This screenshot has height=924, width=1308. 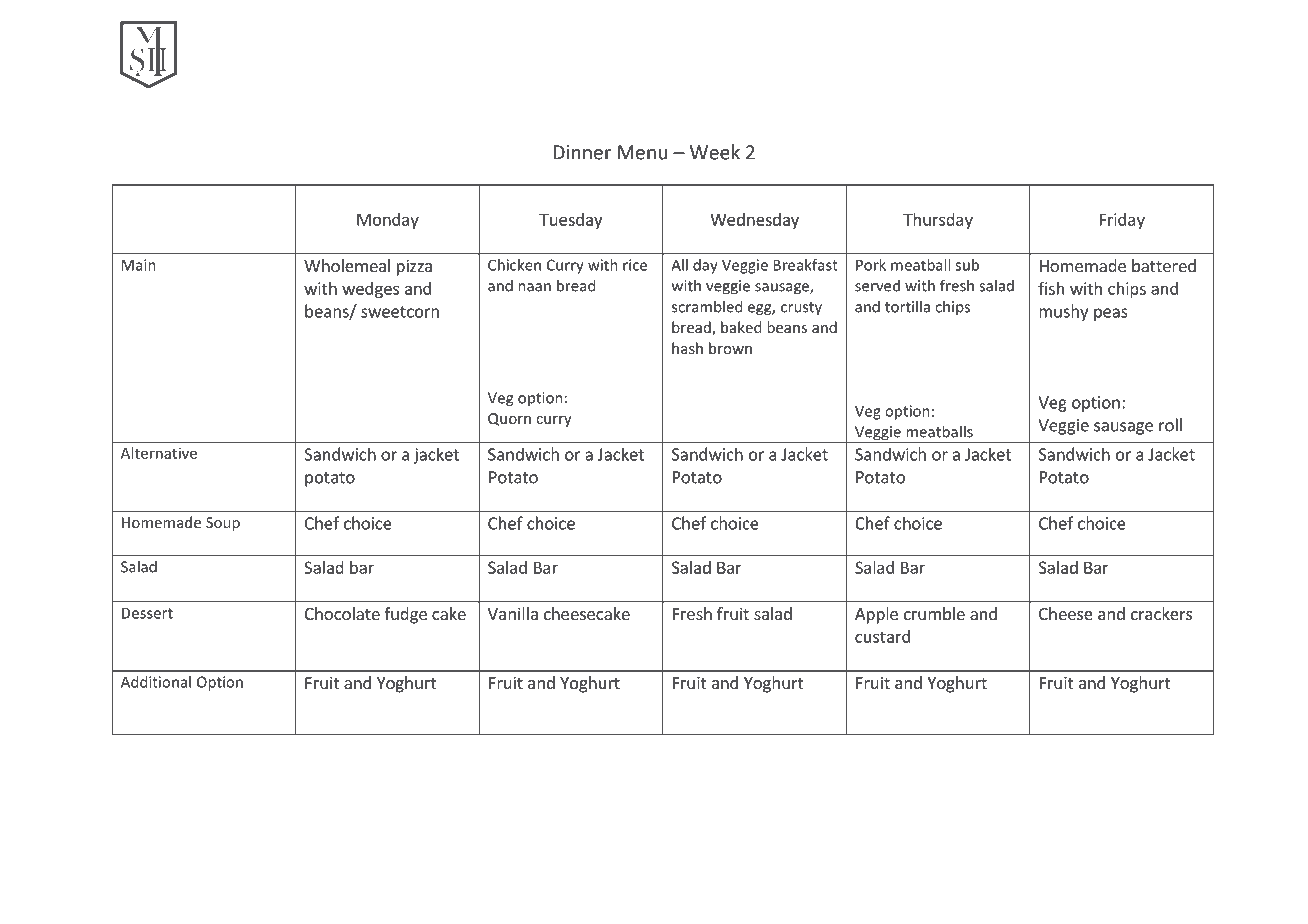 What do you see at coordinates (156, 682) in the screenshot?
I see `Additional` at bounding box center [156, 682].
